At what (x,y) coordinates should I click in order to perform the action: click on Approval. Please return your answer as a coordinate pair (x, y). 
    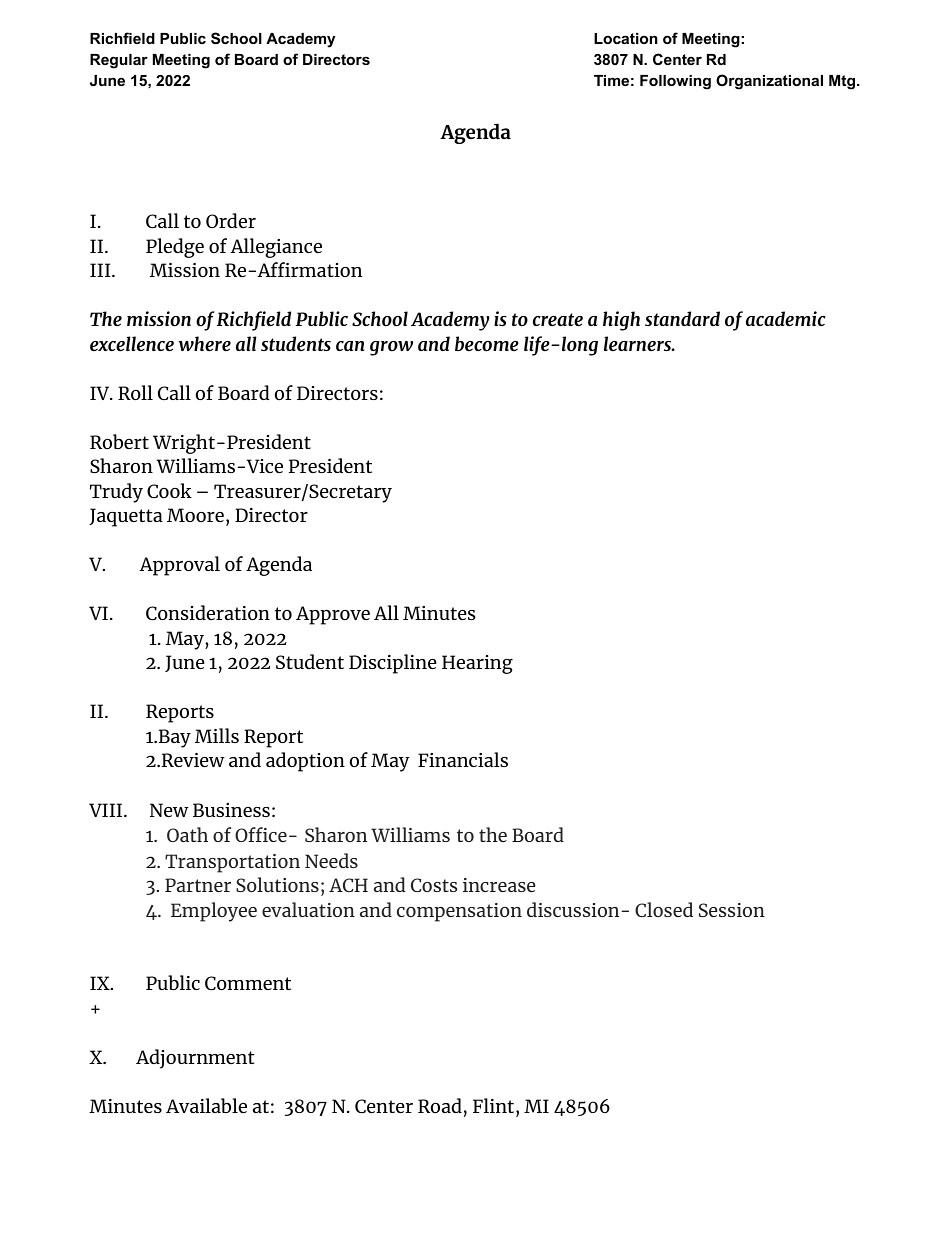
    Looking at the image, I should click on (179, 566).
